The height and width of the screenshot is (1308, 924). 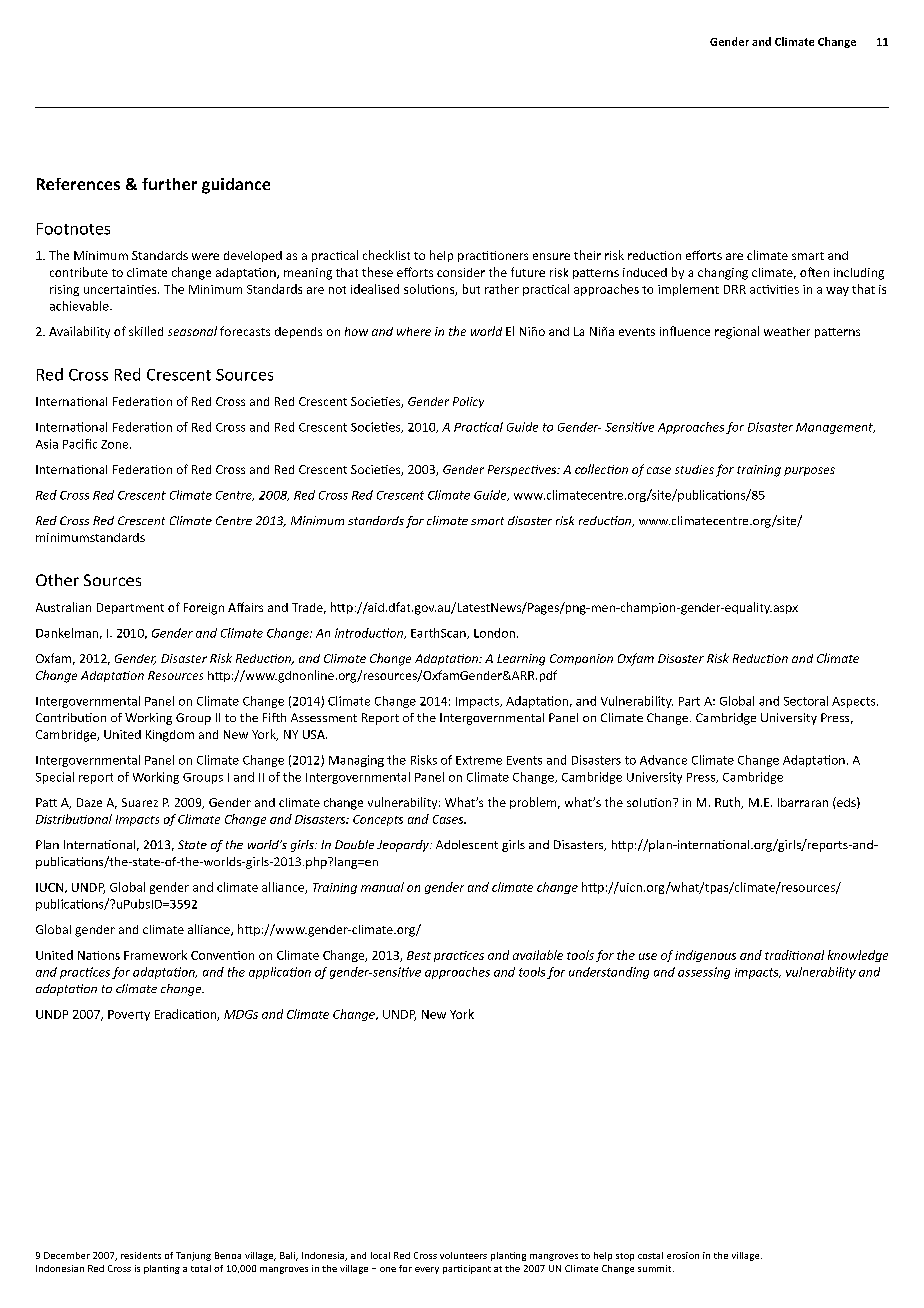 What do you see at coordinates (723, 274) in the screenshot?
I see `changing` at bounding box center [723, 274].
